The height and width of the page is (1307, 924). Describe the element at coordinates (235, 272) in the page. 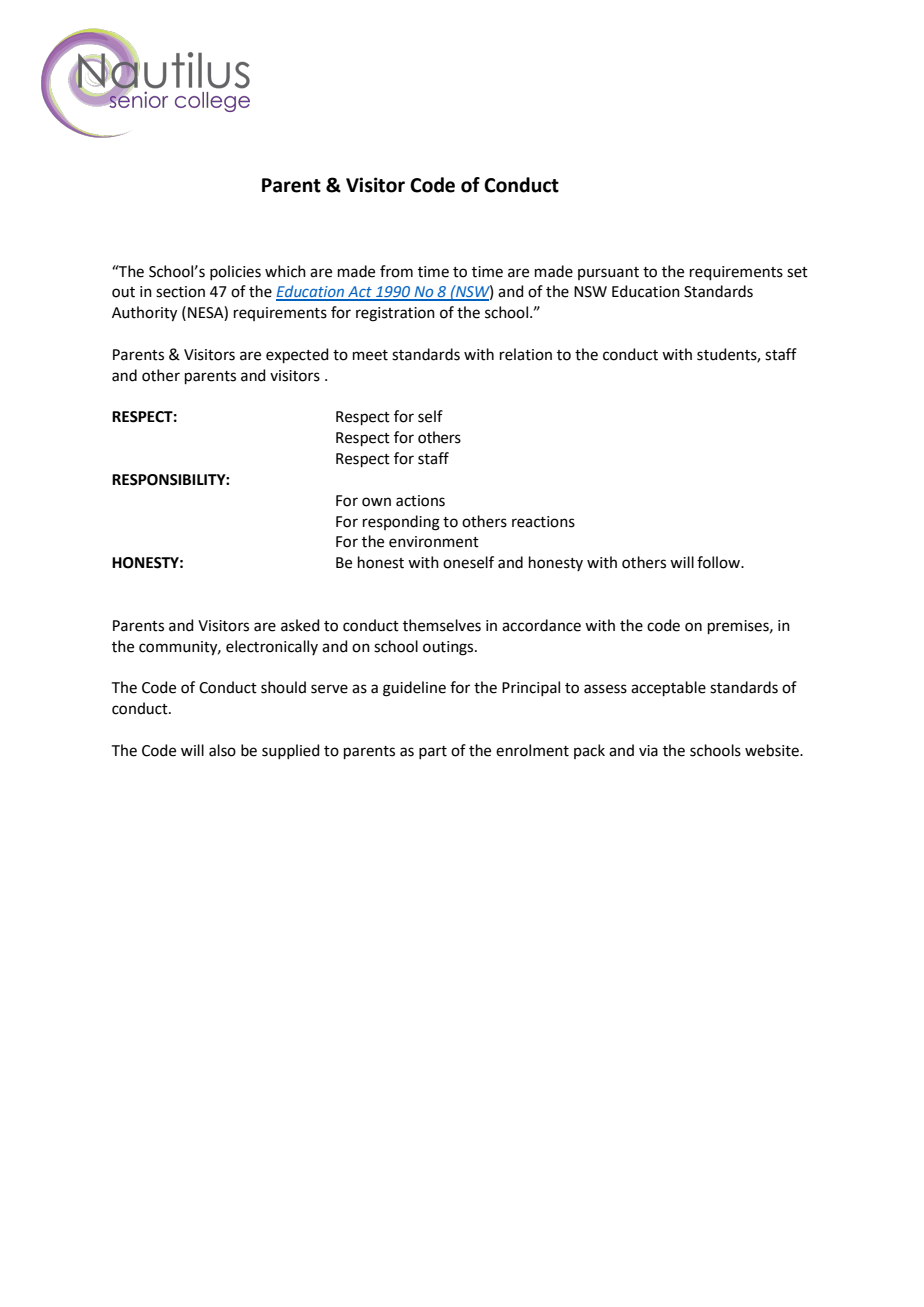

I see `policies` at that location.
